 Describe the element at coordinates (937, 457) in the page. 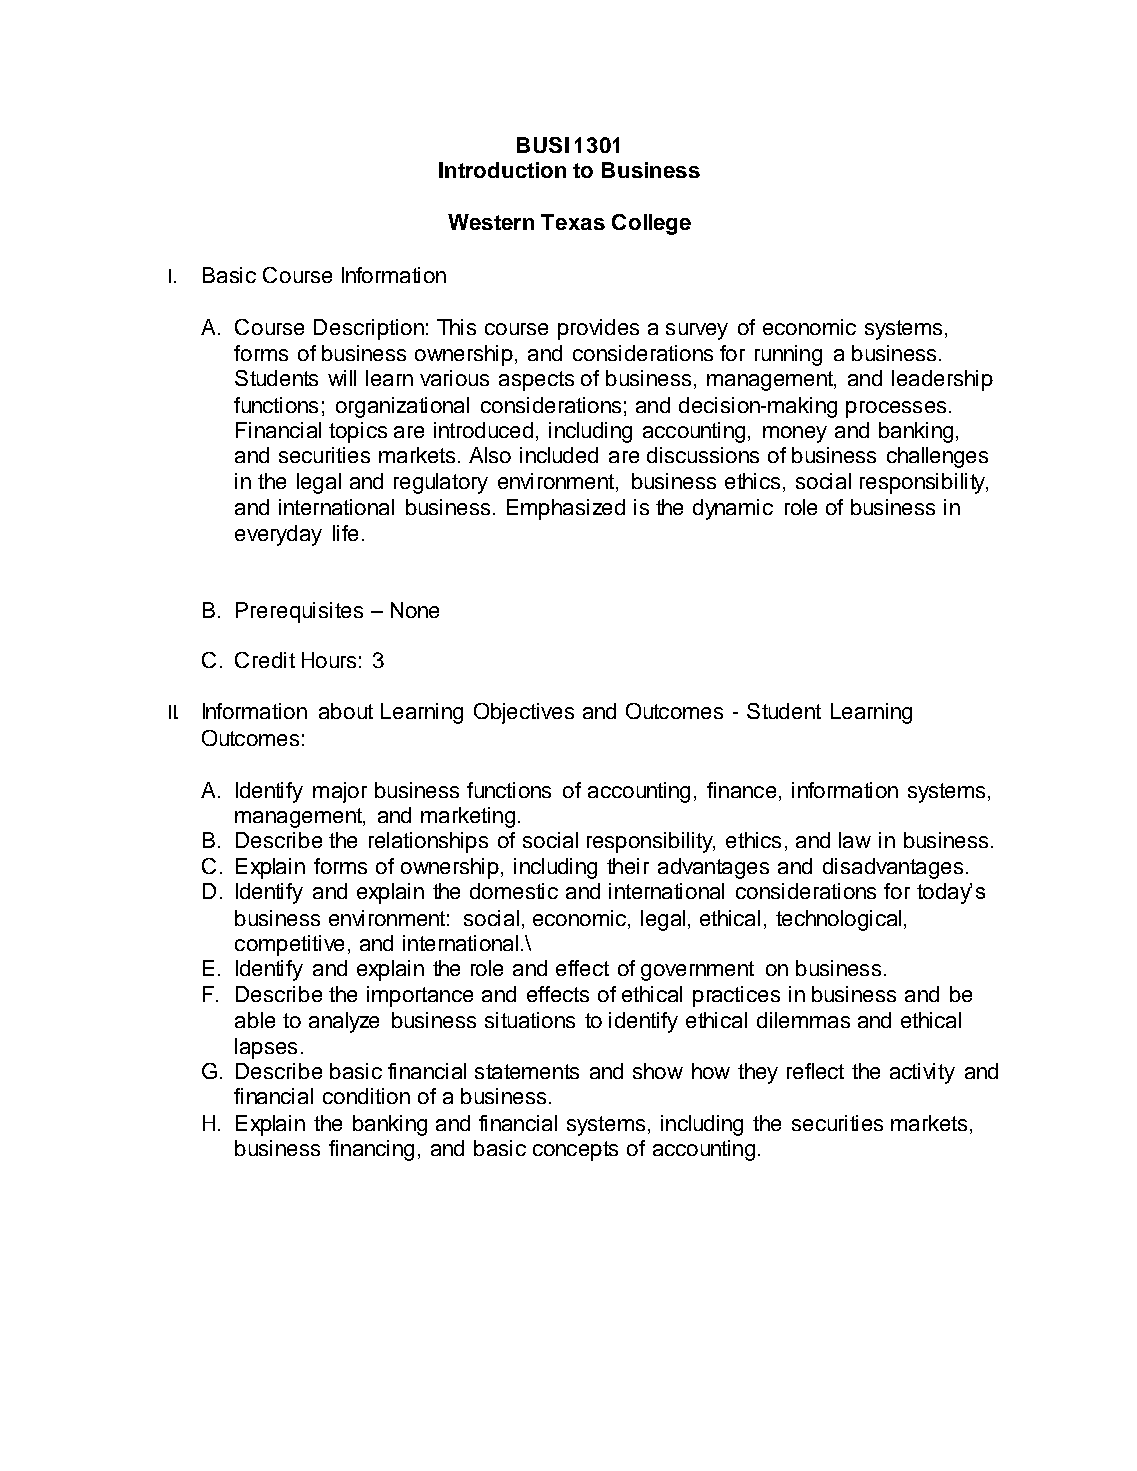

I see `challenges` at that location.
